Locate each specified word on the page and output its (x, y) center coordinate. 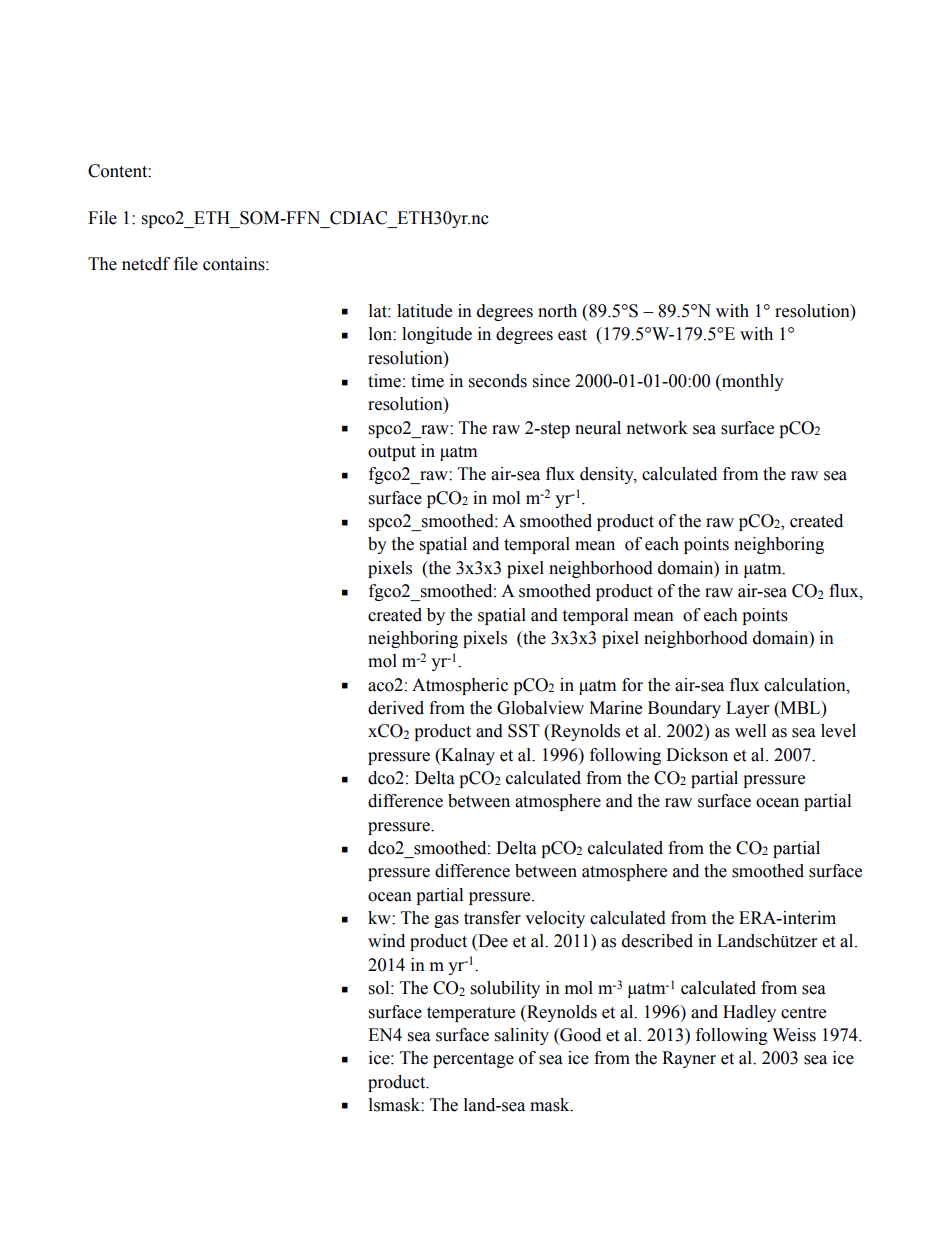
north (557, 311)
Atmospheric (460, 686)
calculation (806, 685)
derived (396, 708)
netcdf (146, 264)
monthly (751, 382)
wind (386, 941)
